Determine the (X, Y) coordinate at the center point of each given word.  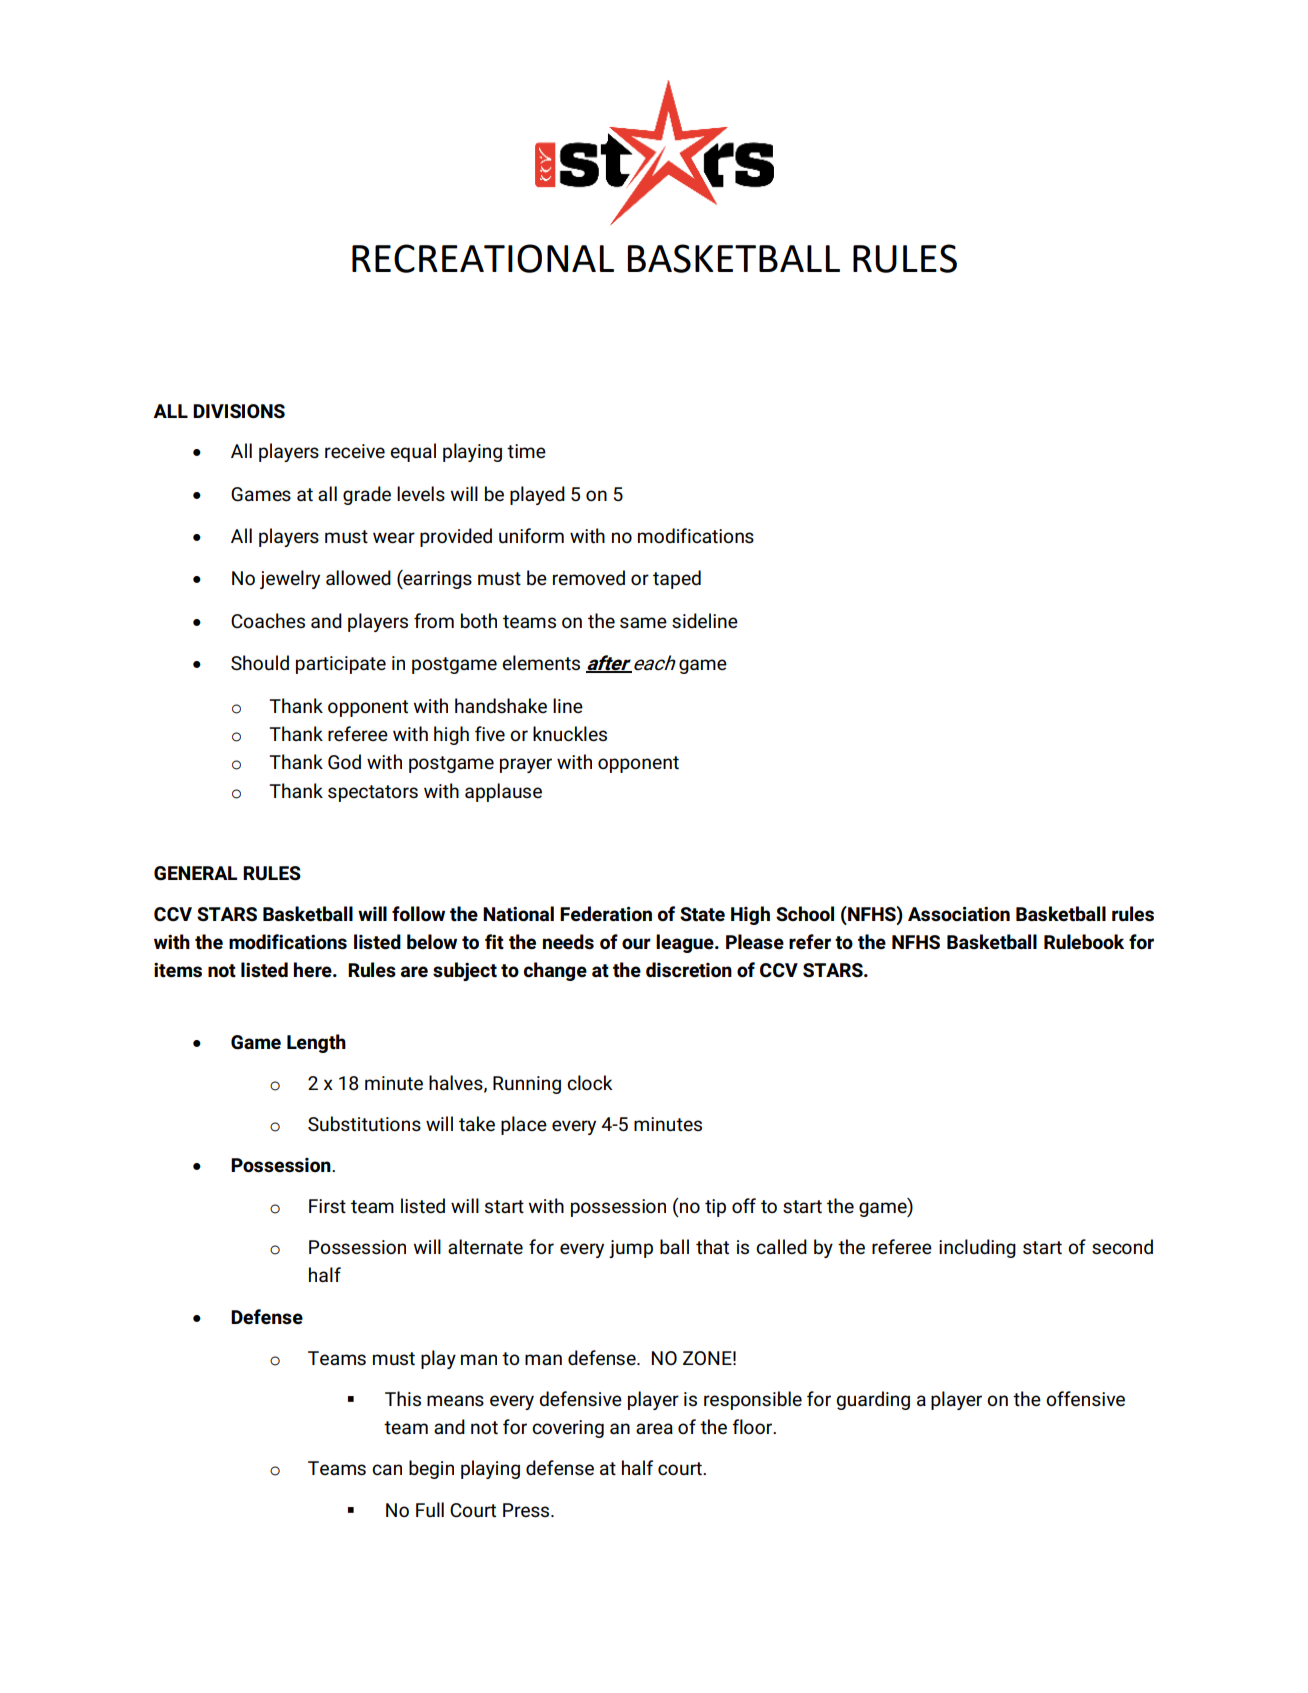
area (654, 1429)
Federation (606, 914)
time (526, 451)
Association (959, 914)
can (387, 1469)
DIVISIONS (239, 411)
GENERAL (195, 873)
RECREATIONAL (483, 258)
